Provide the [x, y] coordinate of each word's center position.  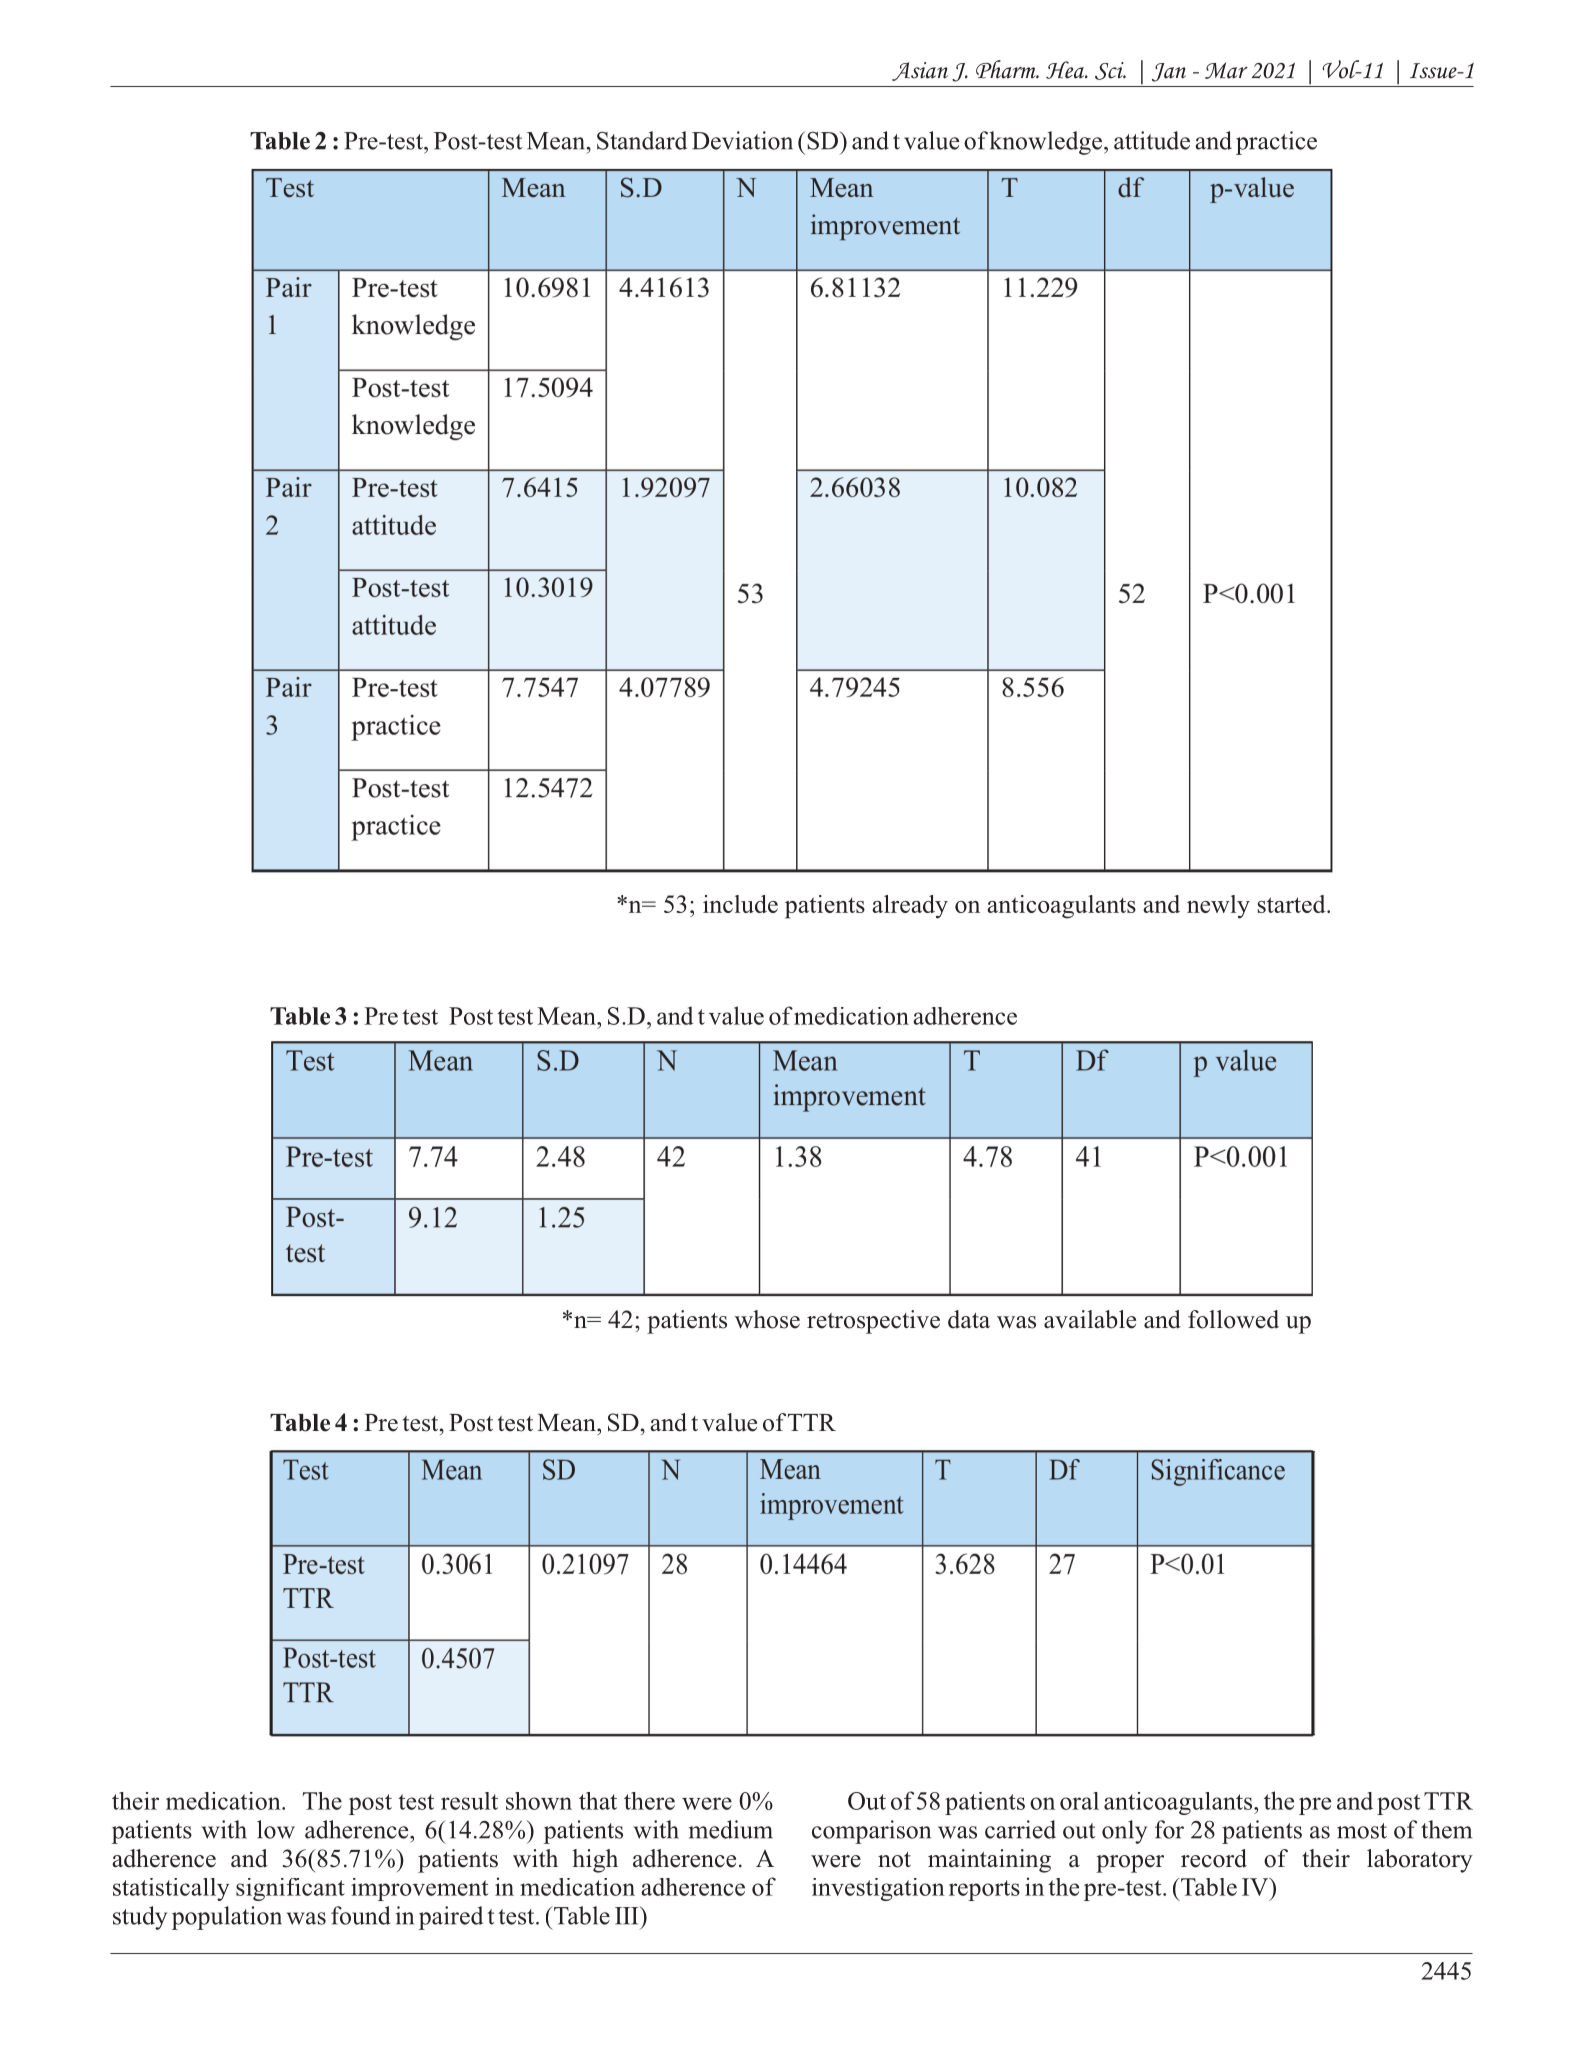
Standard [642, 140]
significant [290, 1889]
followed [1233, 1319]
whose [767, 1319]
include [740, 904]
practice [1276, 143]
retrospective [873, 1322]
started [1293, 904]
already [910, 907]
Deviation [742, 140]
